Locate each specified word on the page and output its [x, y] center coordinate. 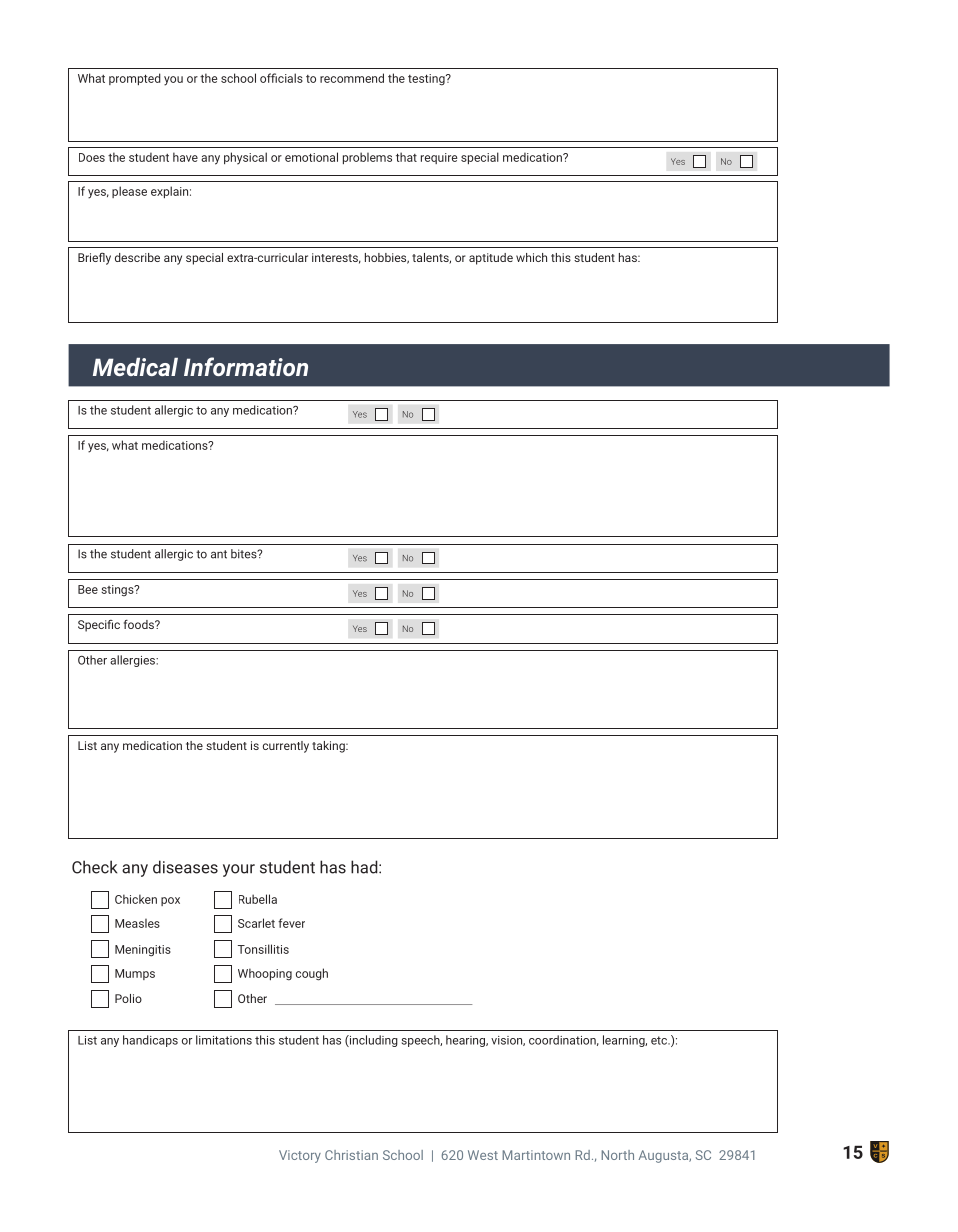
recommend [352, 78]
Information [246, 366]
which [531, 257]
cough [312, 974]
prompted [135, 79]
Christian [351, 1155]
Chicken [136, 899]
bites [245, 554]
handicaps [150, 1041]
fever [291, 923]
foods [140, 624]
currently [286, 747]
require [439, 158]
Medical [135, 367]
